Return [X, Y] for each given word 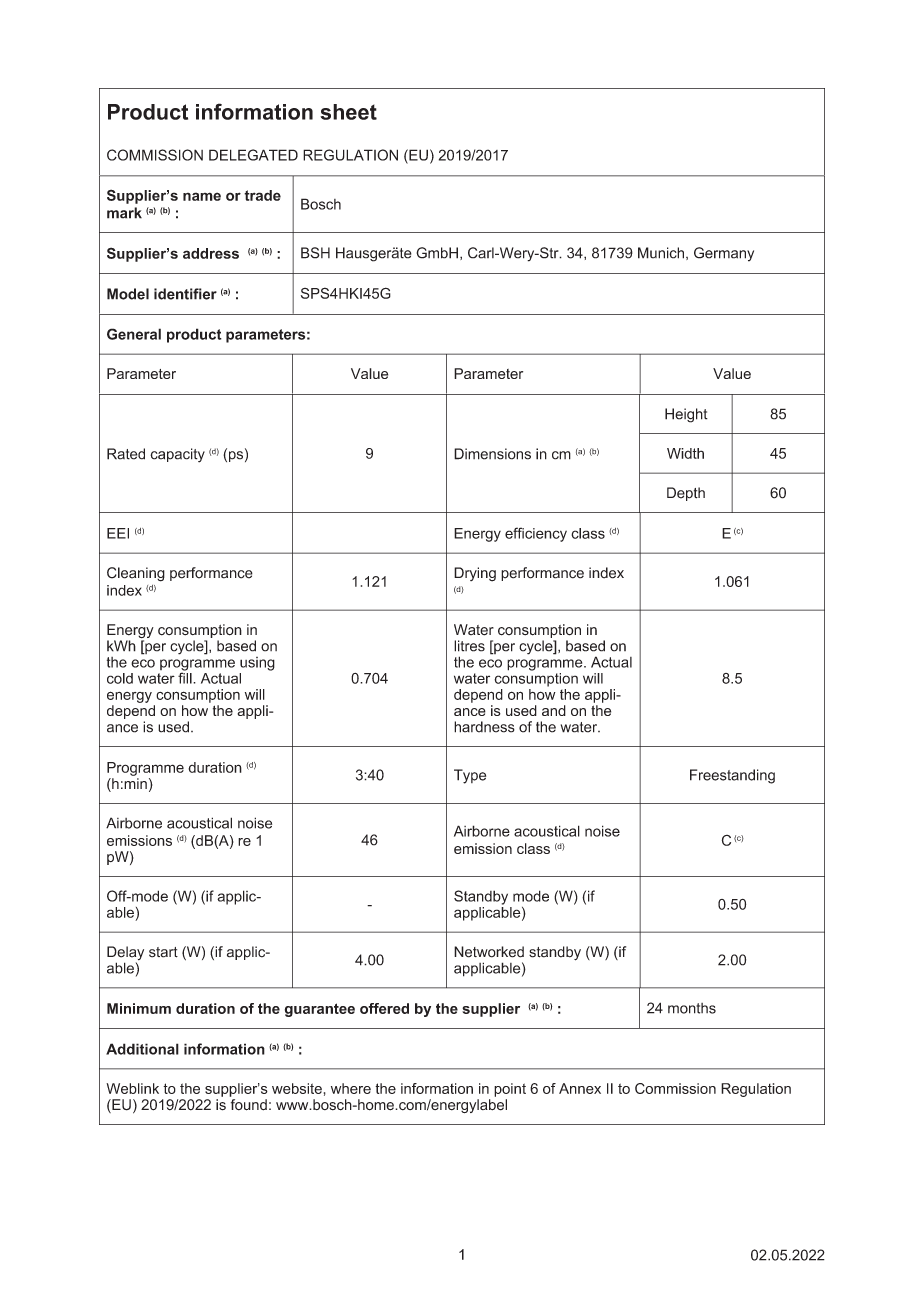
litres [469, 646]
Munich [661, 253]
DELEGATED [253, 155]
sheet [348, 112]
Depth [686, 494]
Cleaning [136, 574]
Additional [142, 1049]
